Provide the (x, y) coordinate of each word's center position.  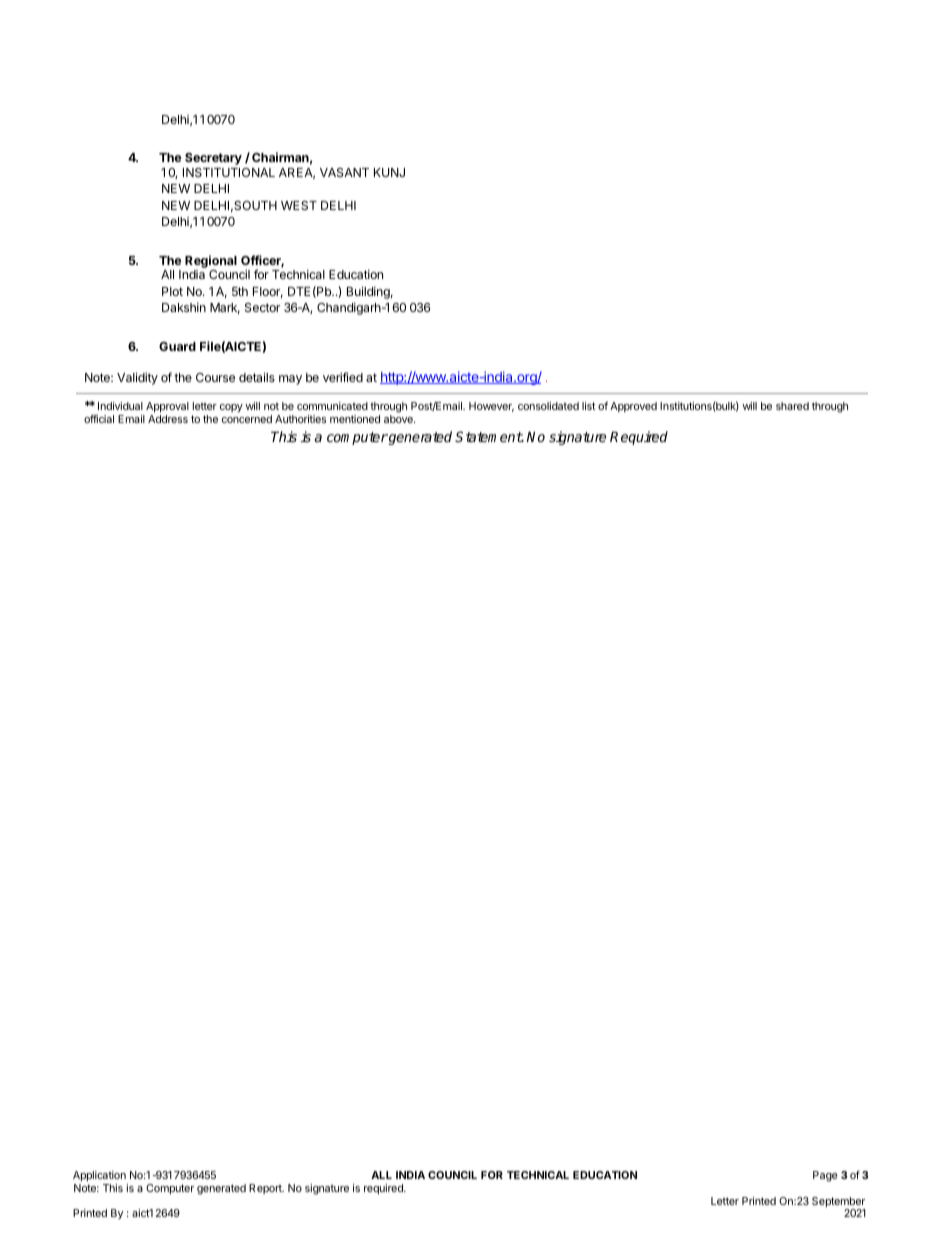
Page (825, 1176)
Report (266, 1189)
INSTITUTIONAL (229, 172)
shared (792, 406)
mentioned (355, 419)
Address (168, 419)
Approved (633, 407)
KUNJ (389, 172)
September (839, 1203)
